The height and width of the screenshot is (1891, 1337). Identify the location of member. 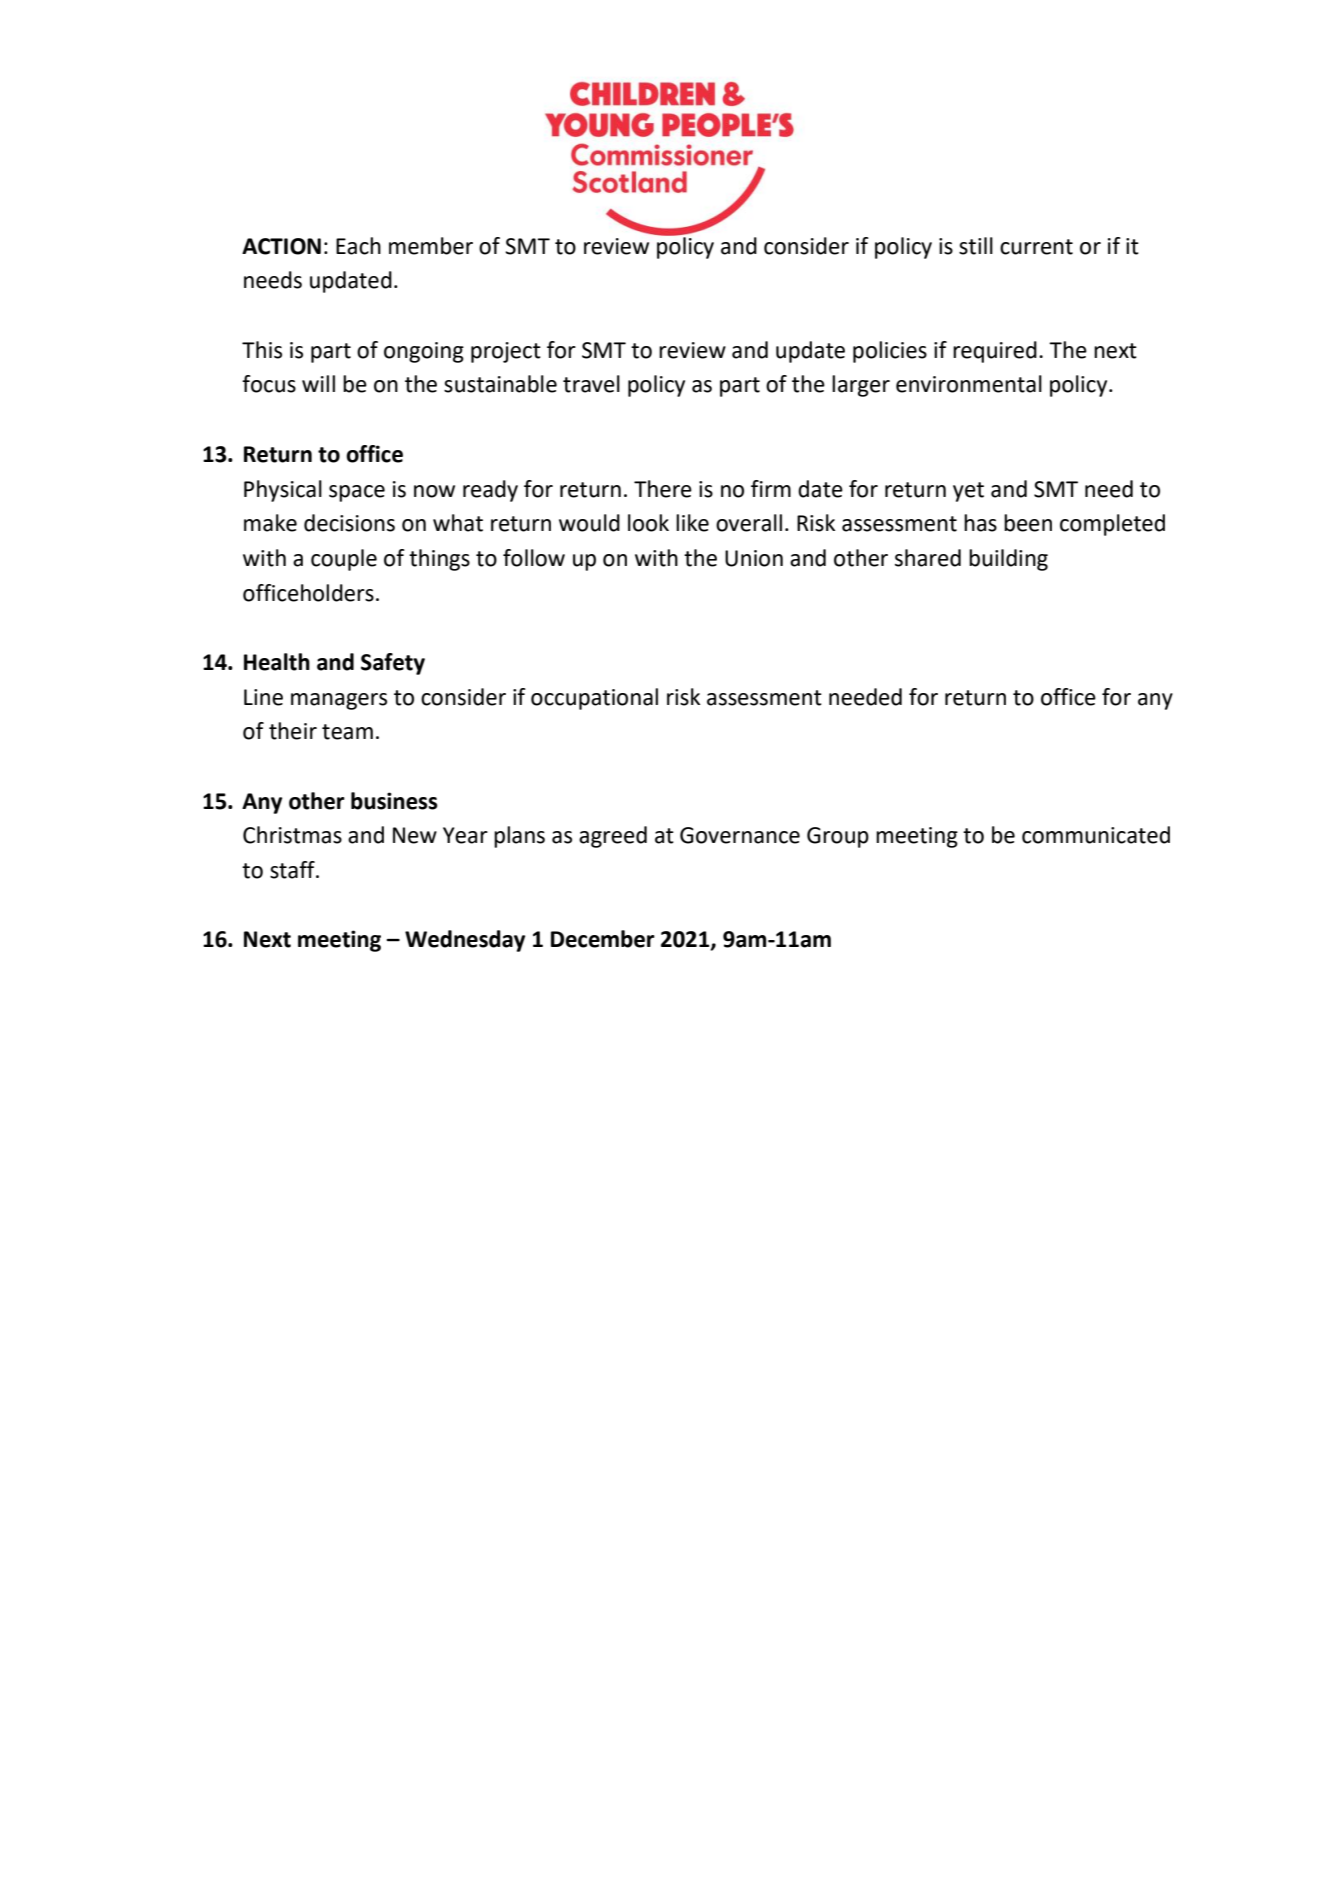
(431, 246).
